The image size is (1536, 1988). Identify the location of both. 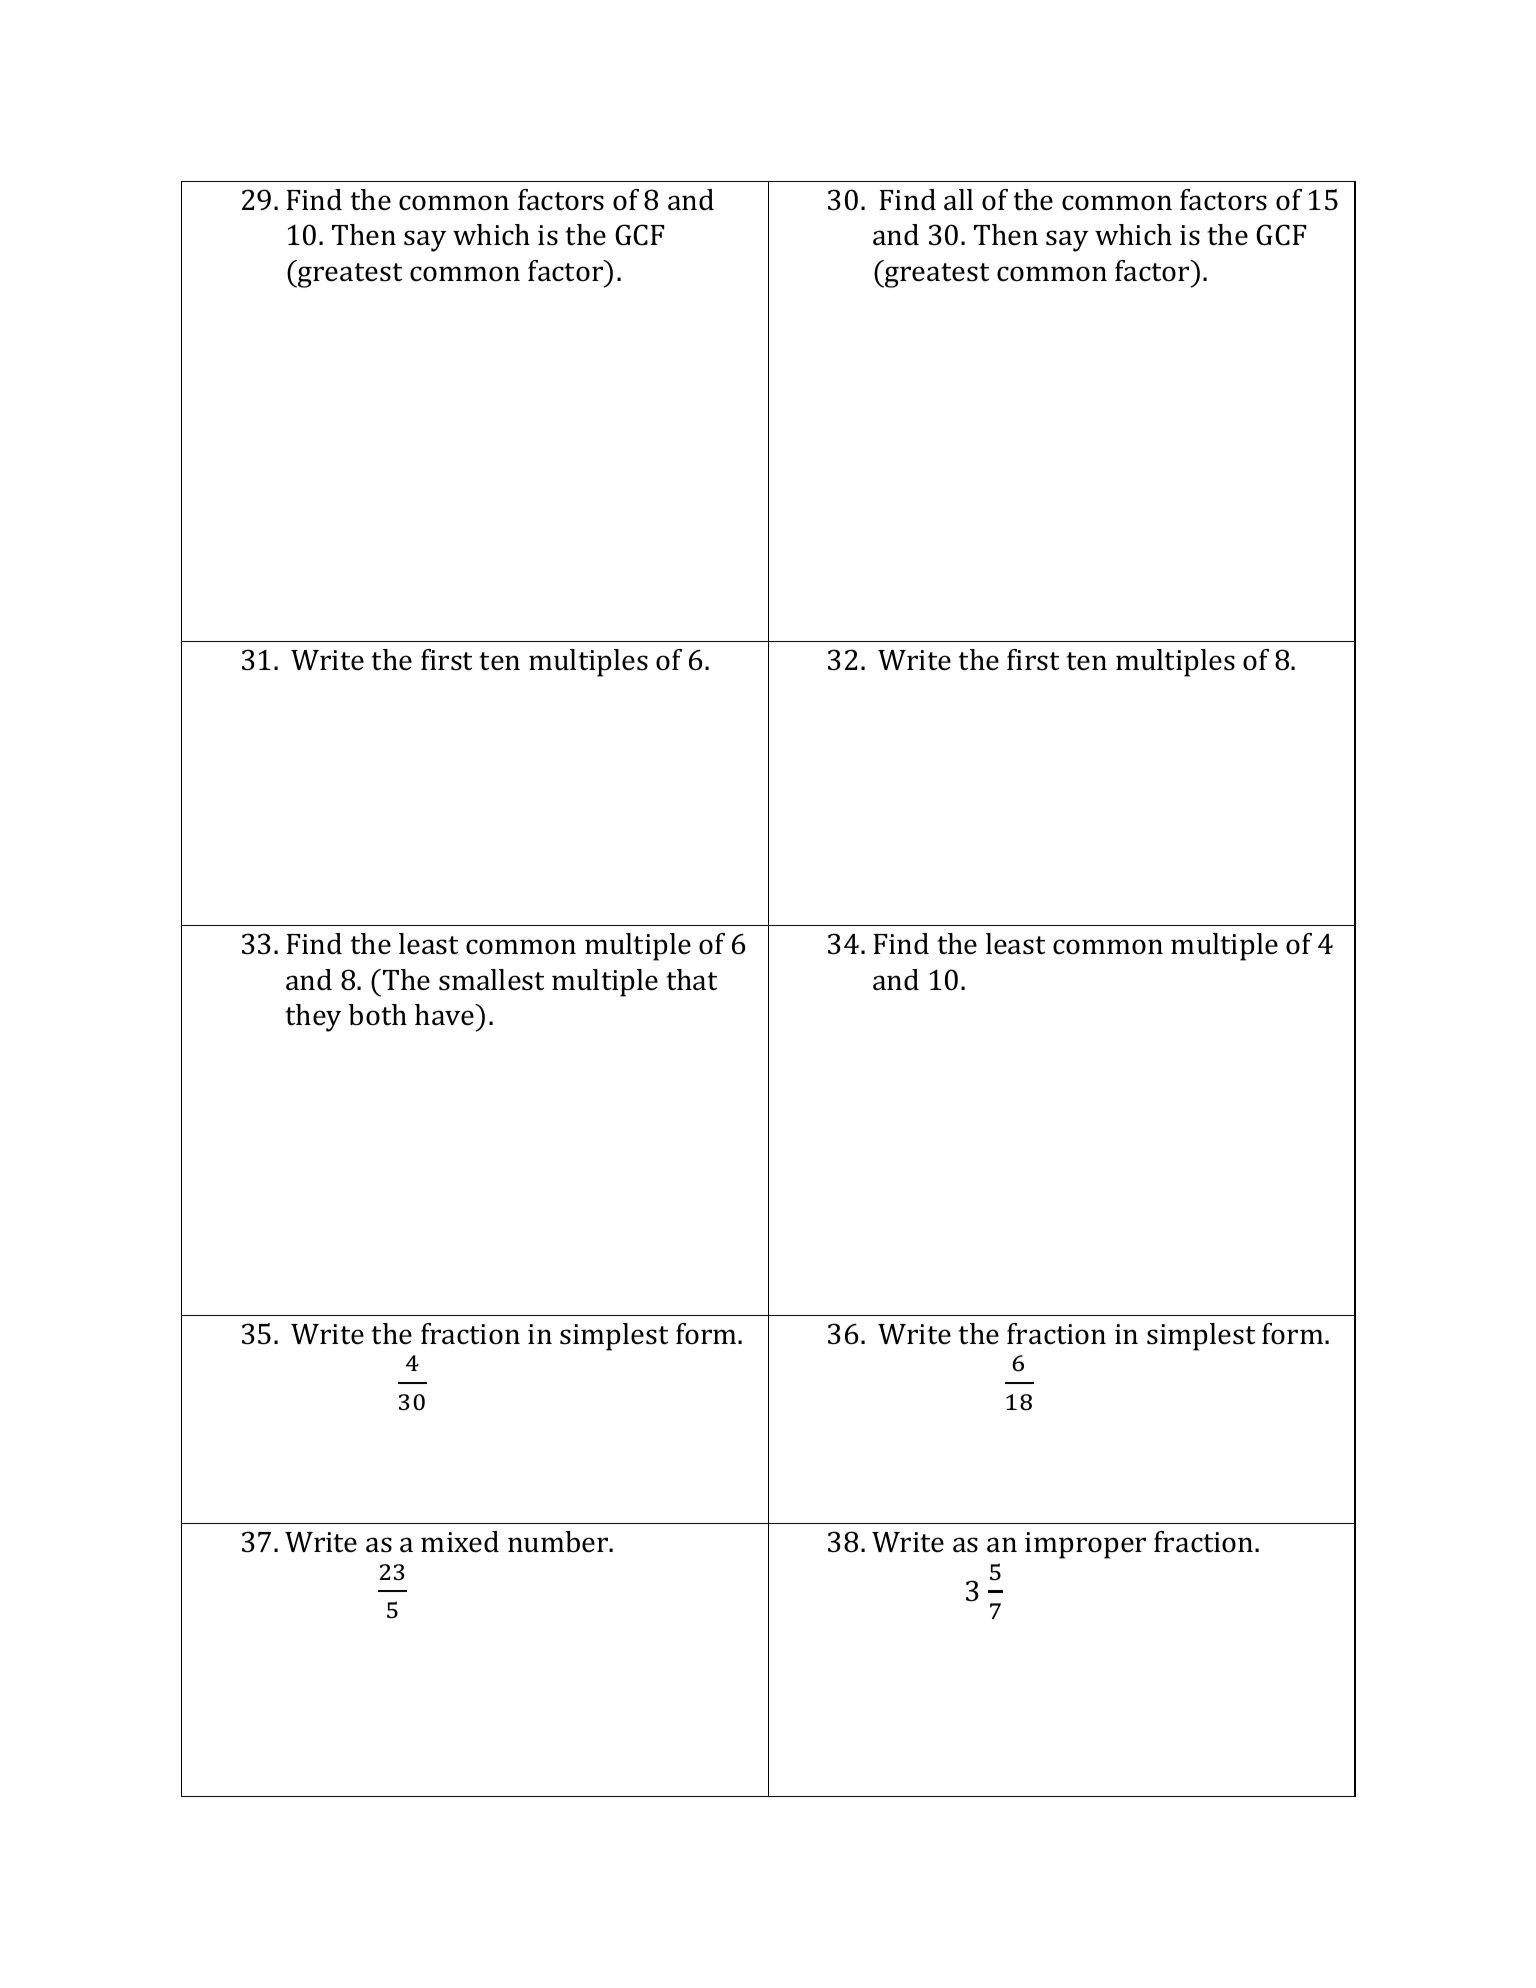
(377, 1015).
